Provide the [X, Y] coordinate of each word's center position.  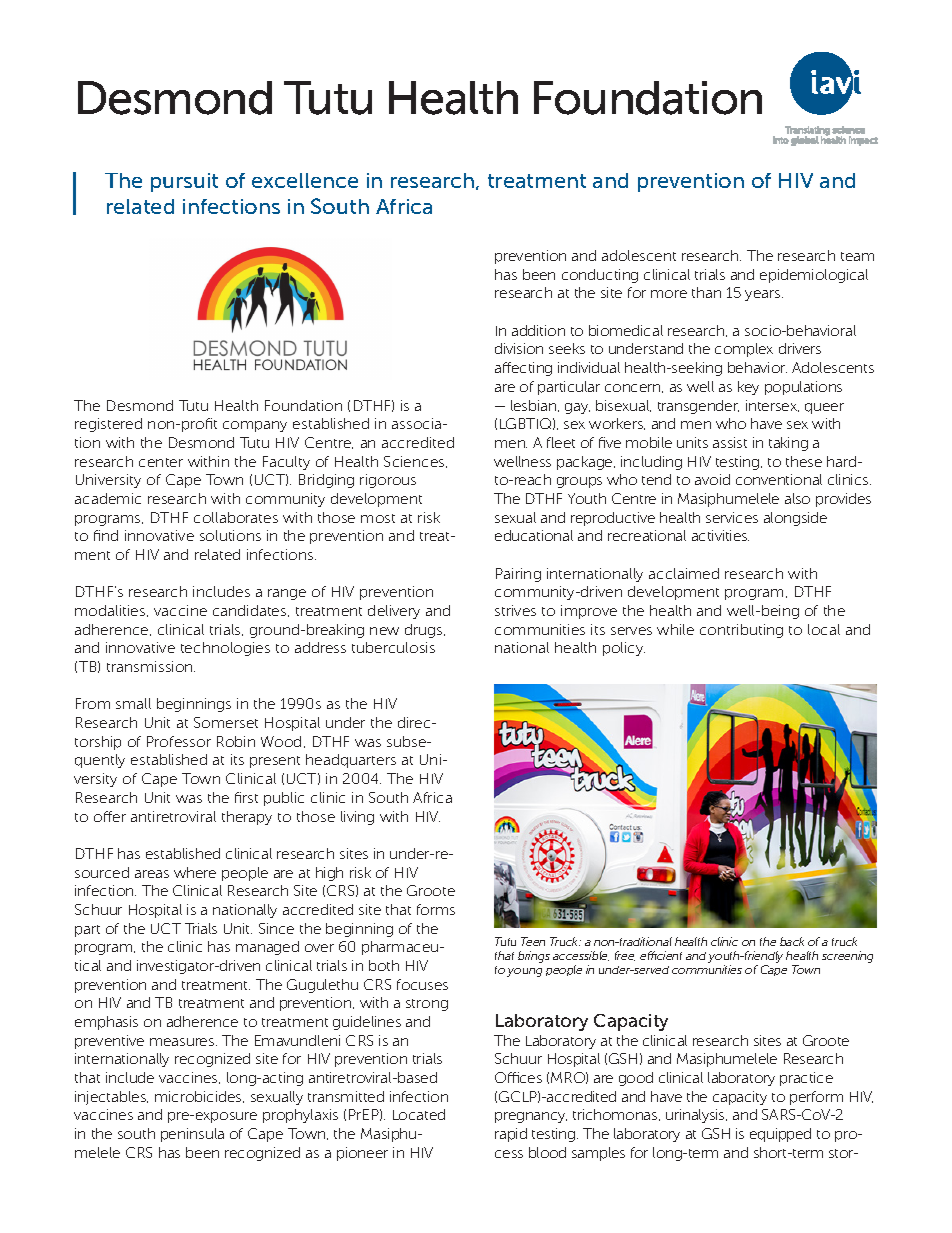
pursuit [184, 182]
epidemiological [814, 276]
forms [436, 909]
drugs [425, 631]
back [792, 941]
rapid [511, 1135]
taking [788, 444]
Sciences [415, 462]
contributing [741, 631]
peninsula [192, 1135]
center [161, 462]
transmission [151, 666]
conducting [600, 276]
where [195, 872]
